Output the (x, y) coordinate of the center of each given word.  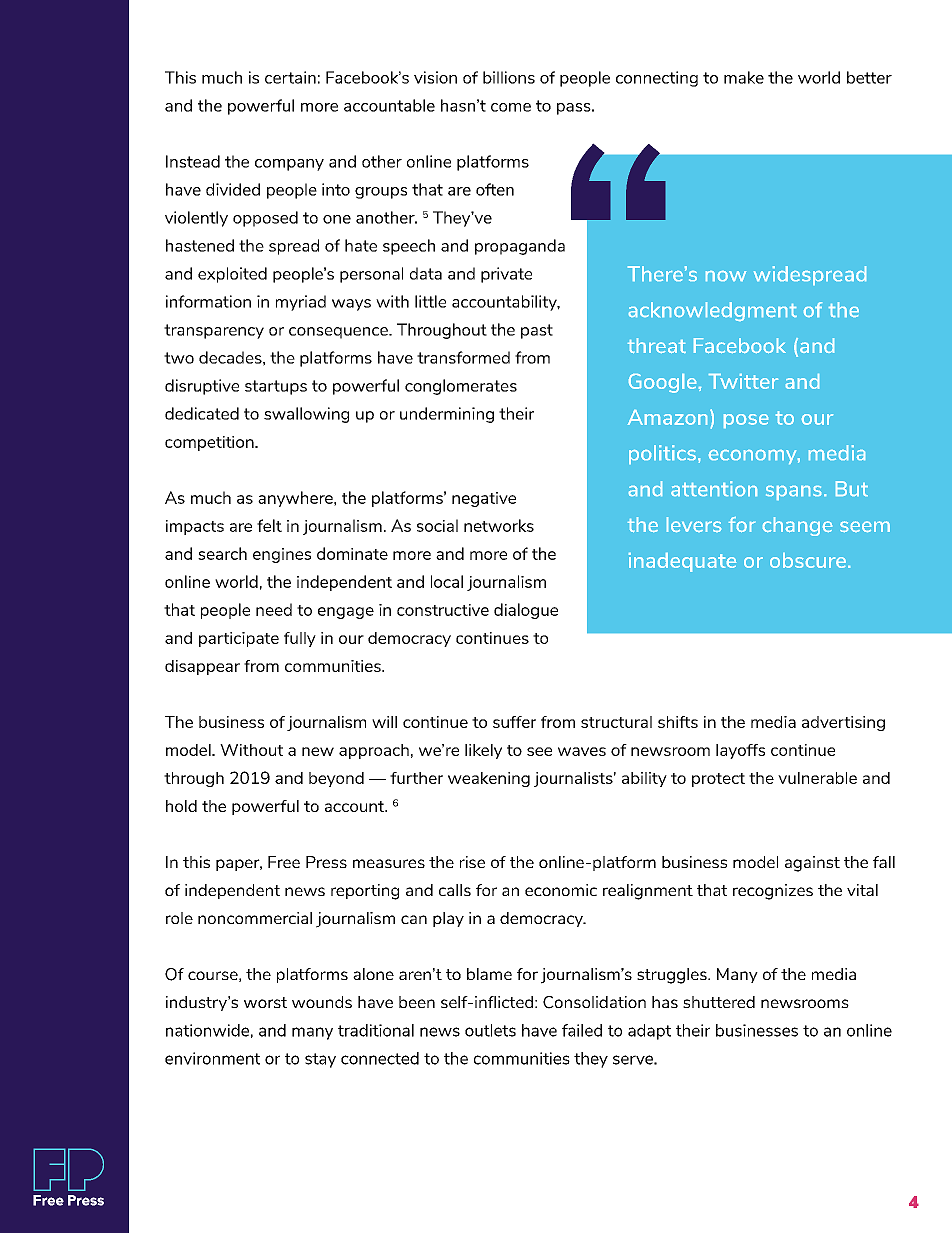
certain (290, 77)
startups (276, 387)
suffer (514, 722)
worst (265, 1002)
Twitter (743, 381)
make (744, 77)
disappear (202, 667)
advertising (843, 723)
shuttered (719, 1002)
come (511, 107)
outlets (490, 1030)
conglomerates (461, 387)
